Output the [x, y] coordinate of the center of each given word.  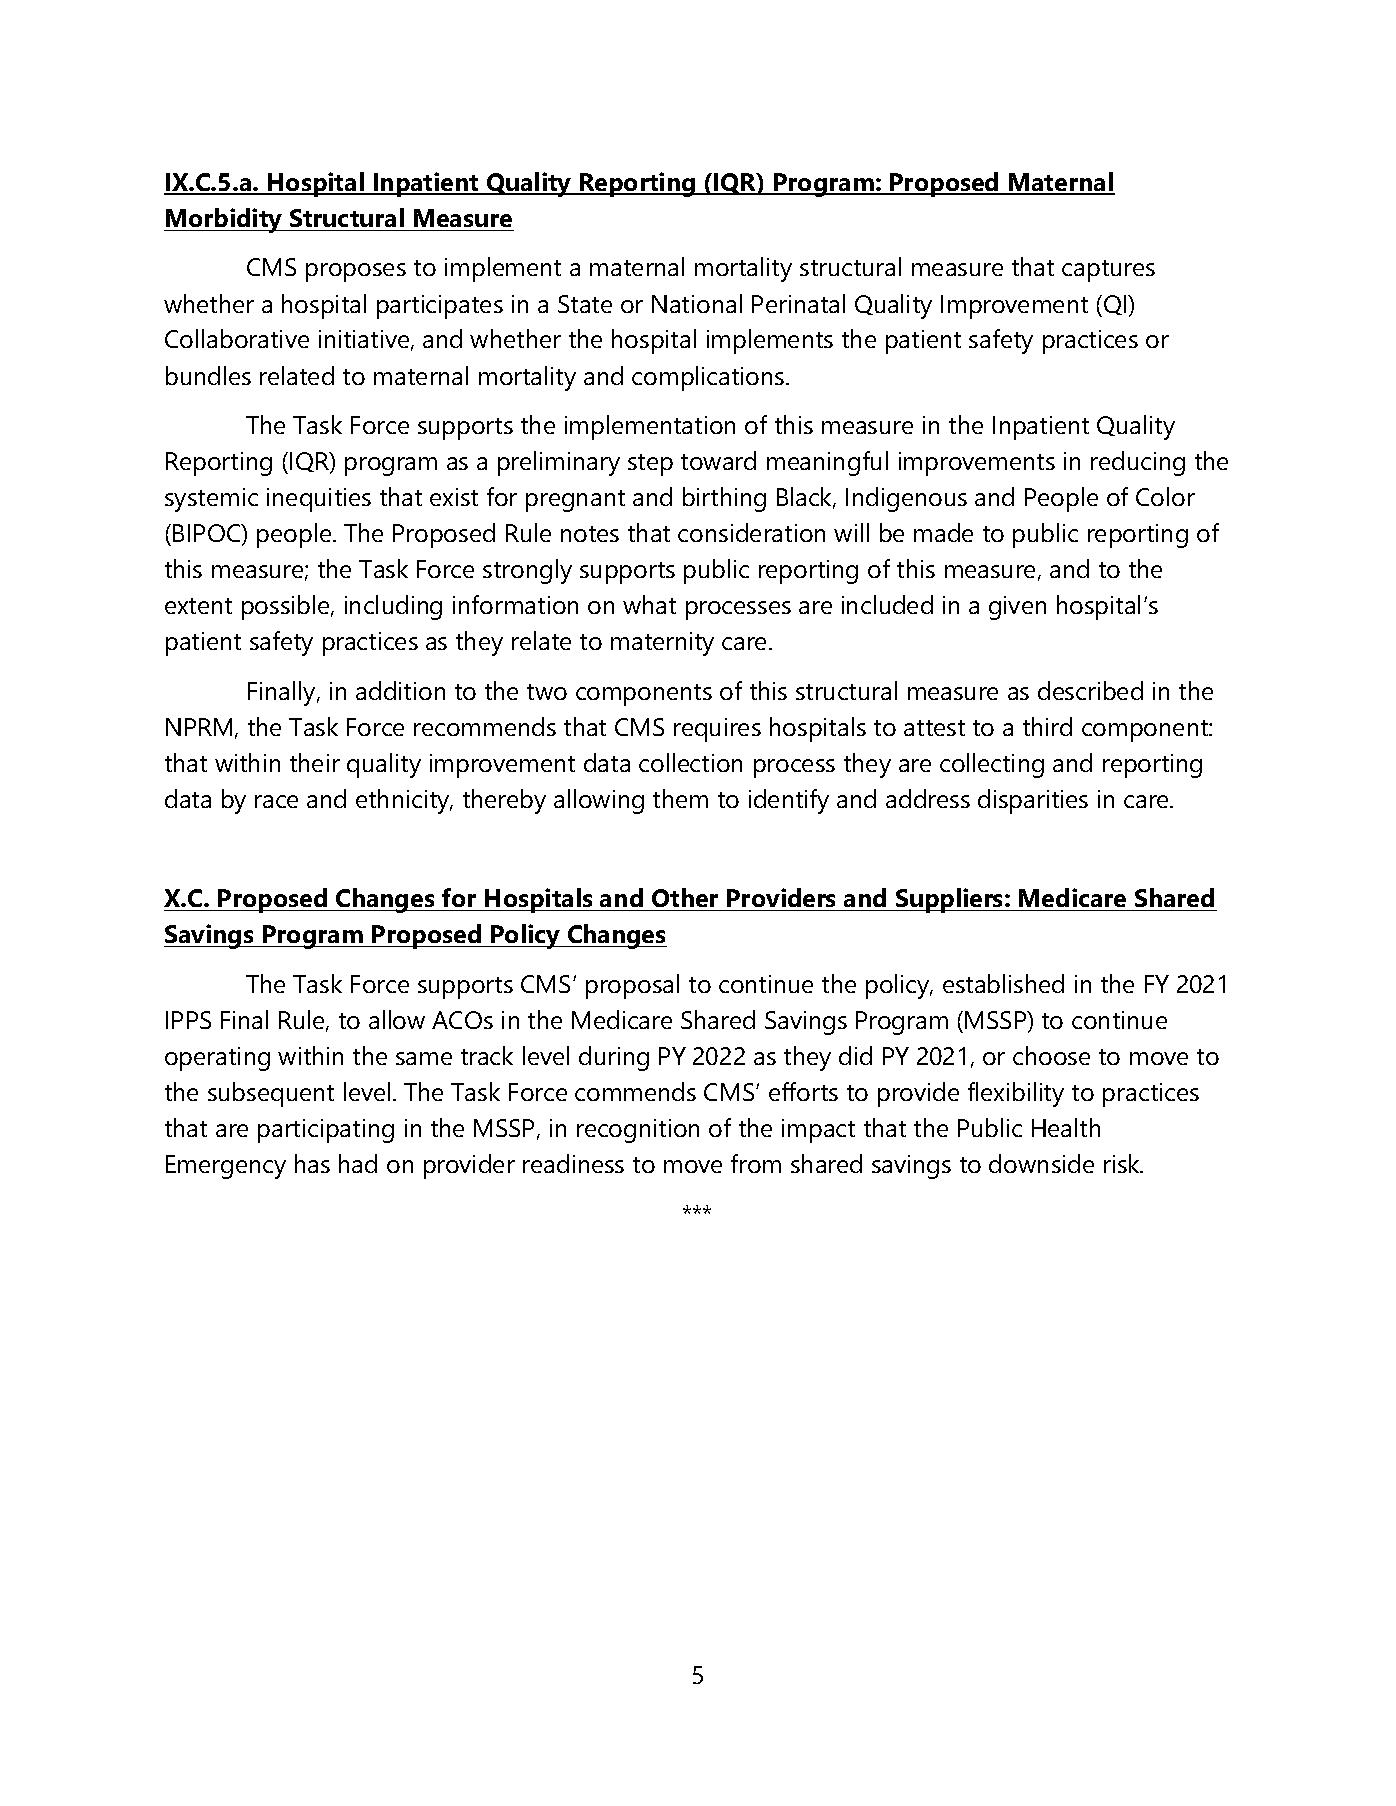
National [697, 303]
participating [326, 1131]
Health [1066, 1127]
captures [1108, 271]
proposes [356, 272]
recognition [638, 1131]
